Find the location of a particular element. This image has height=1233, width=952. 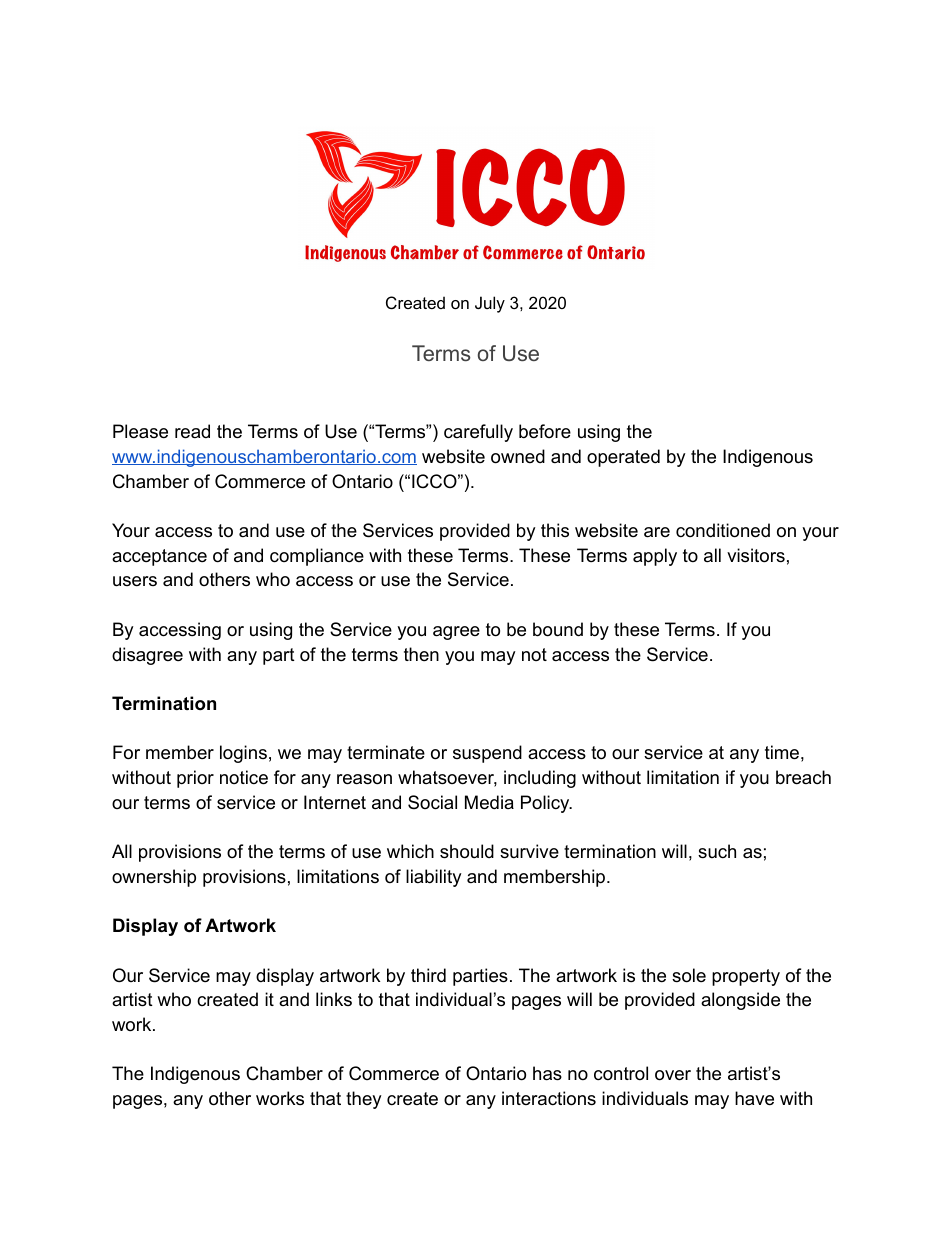

operated is located at coordinates (623, 458).
